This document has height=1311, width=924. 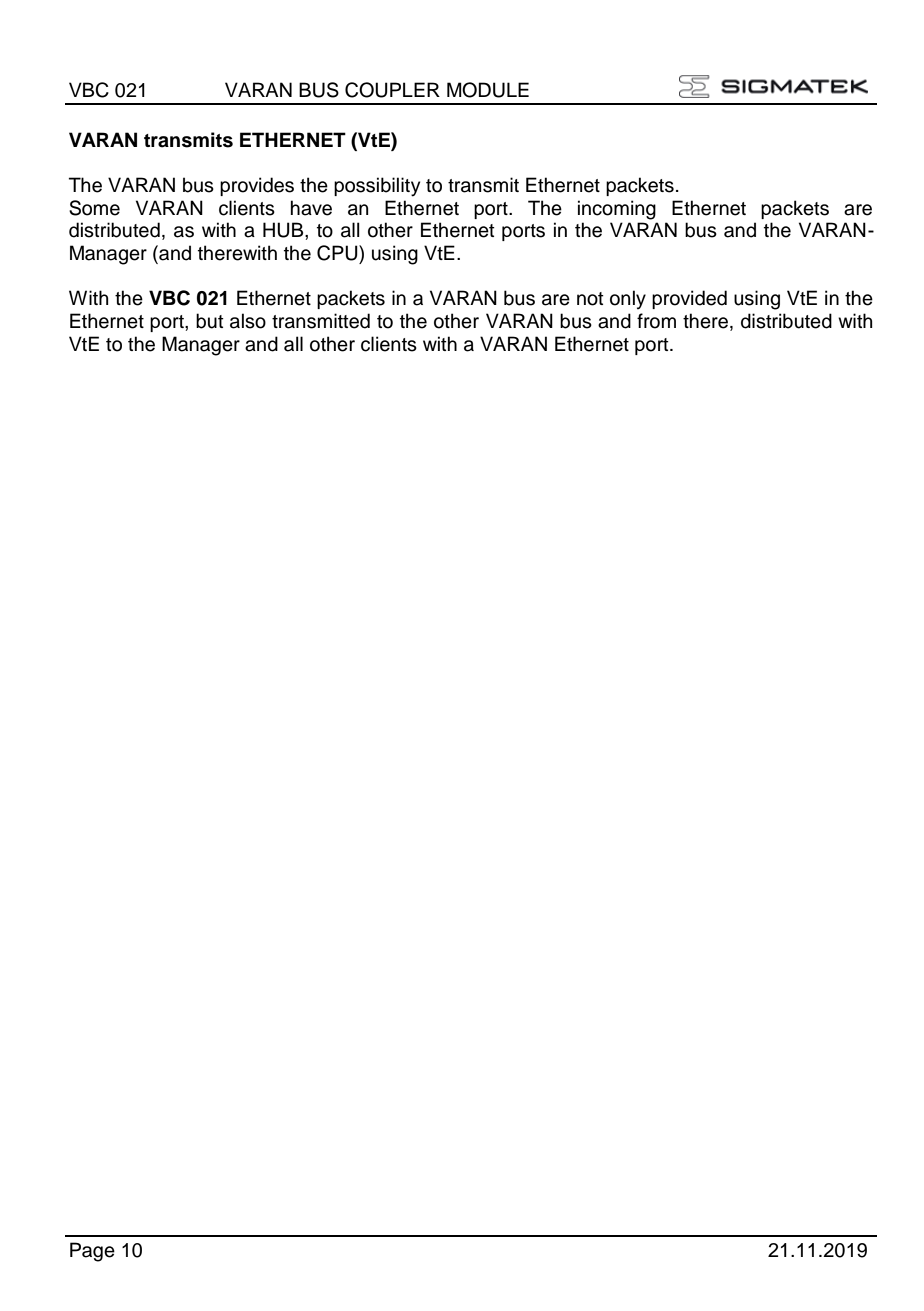 What do you see at coordinates (311, 208) in the document?
I see `have` at bounding box center [311, 208].
